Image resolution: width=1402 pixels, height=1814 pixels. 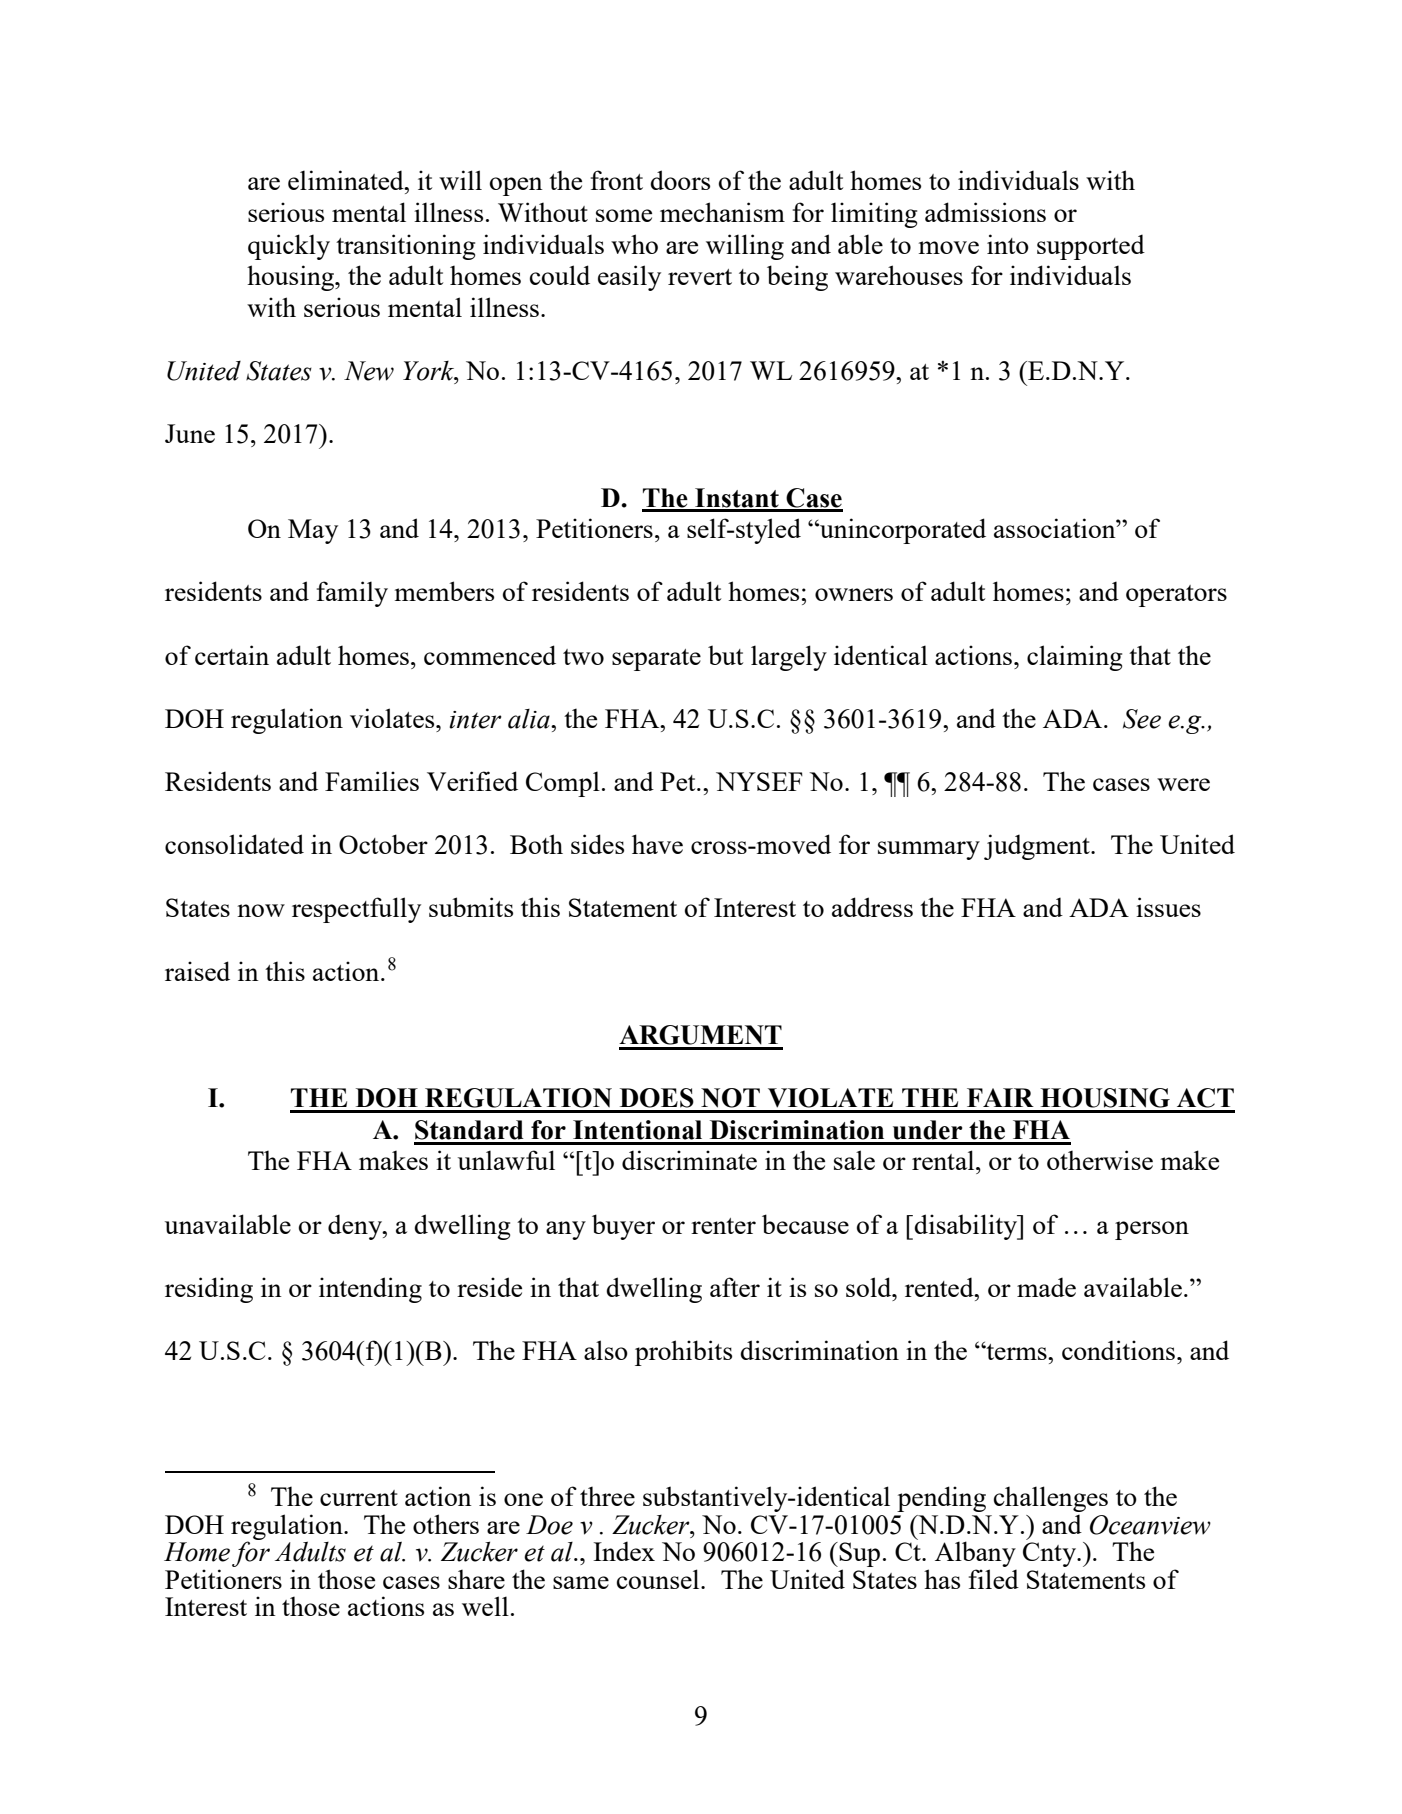 I want to click on mechanism, so click(x=722, y=212).
